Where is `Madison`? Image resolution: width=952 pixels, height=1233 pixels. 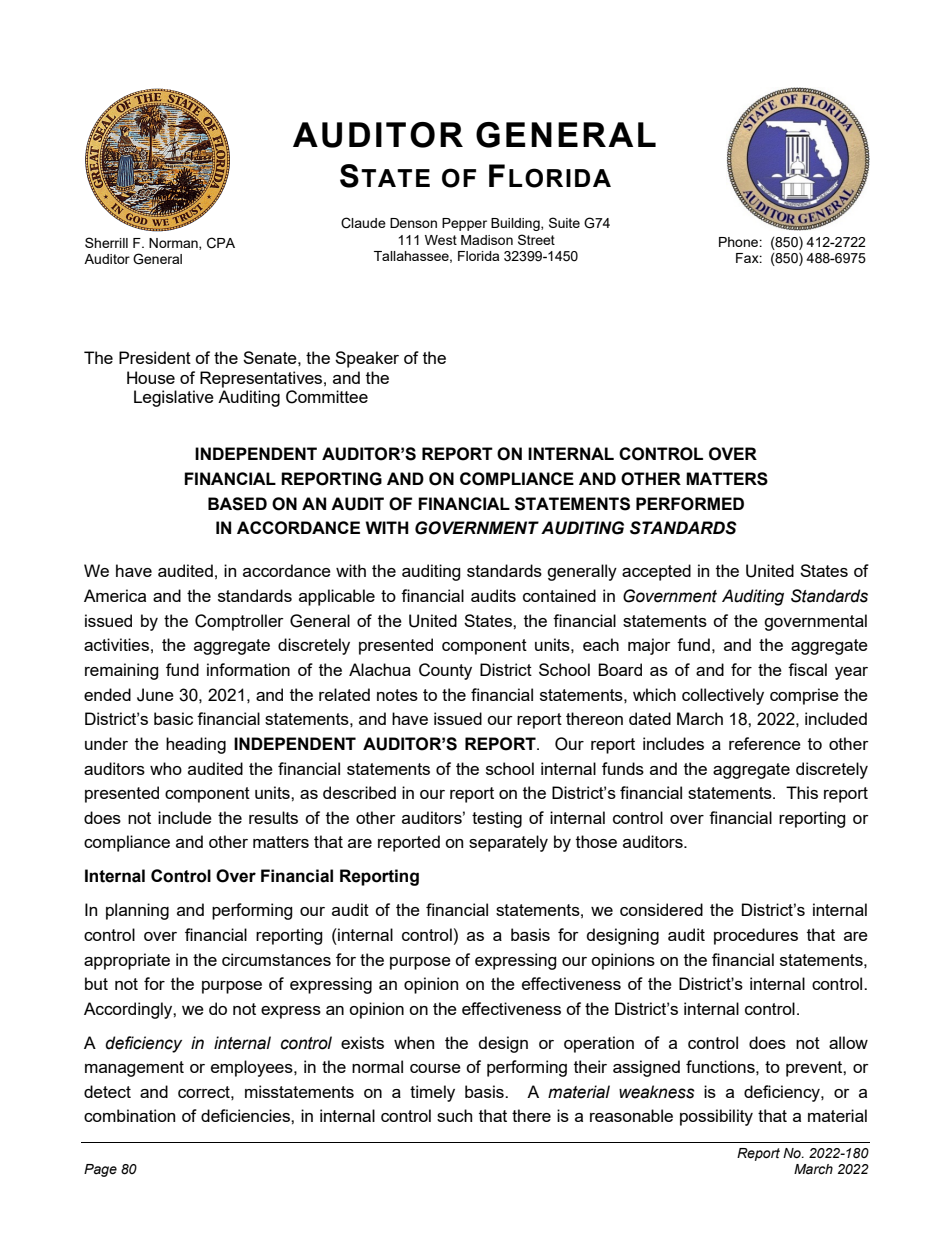
Madison is located at coordinates (487, 240).
